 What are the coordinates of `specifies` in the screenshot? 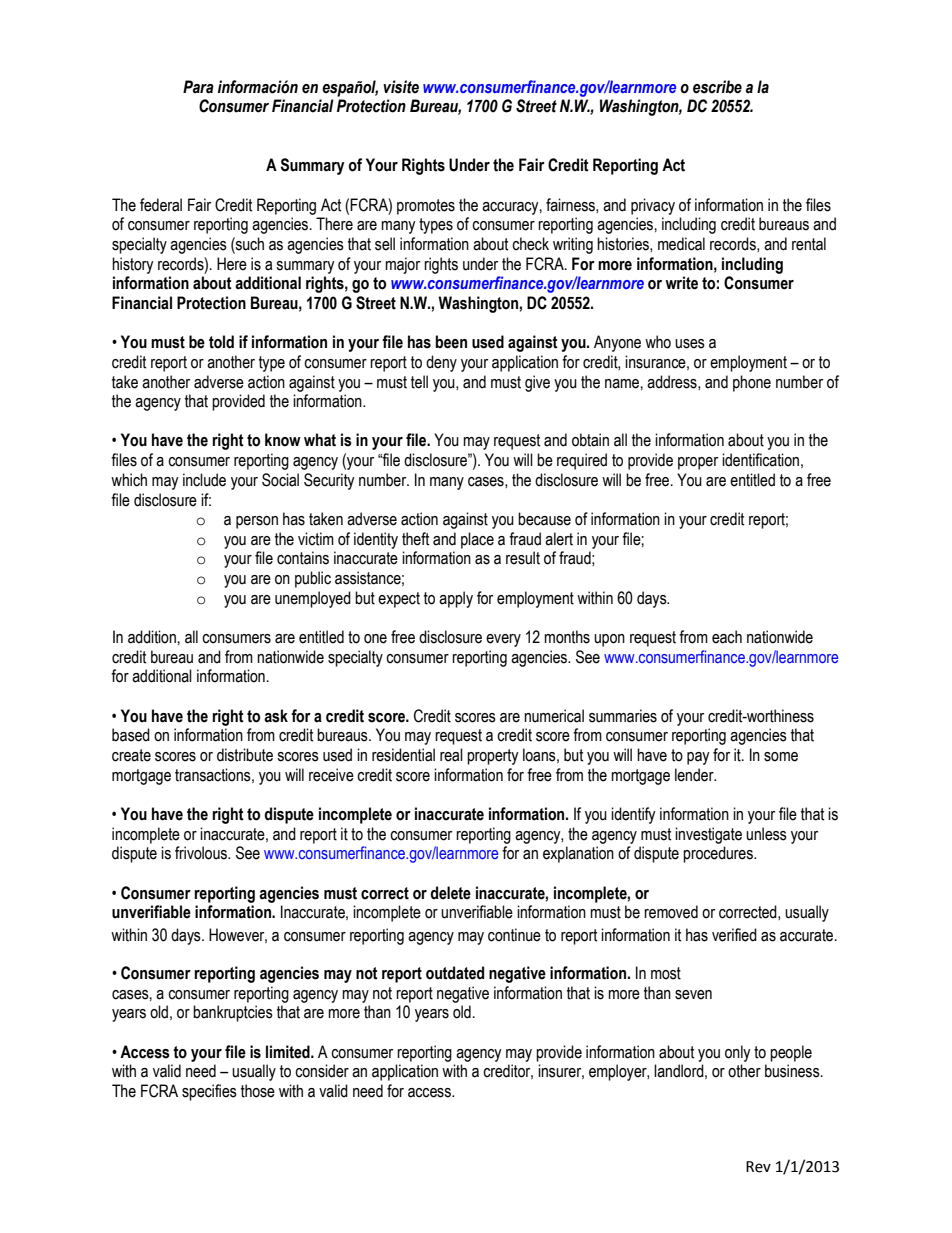 It's located at (209, 1092).
